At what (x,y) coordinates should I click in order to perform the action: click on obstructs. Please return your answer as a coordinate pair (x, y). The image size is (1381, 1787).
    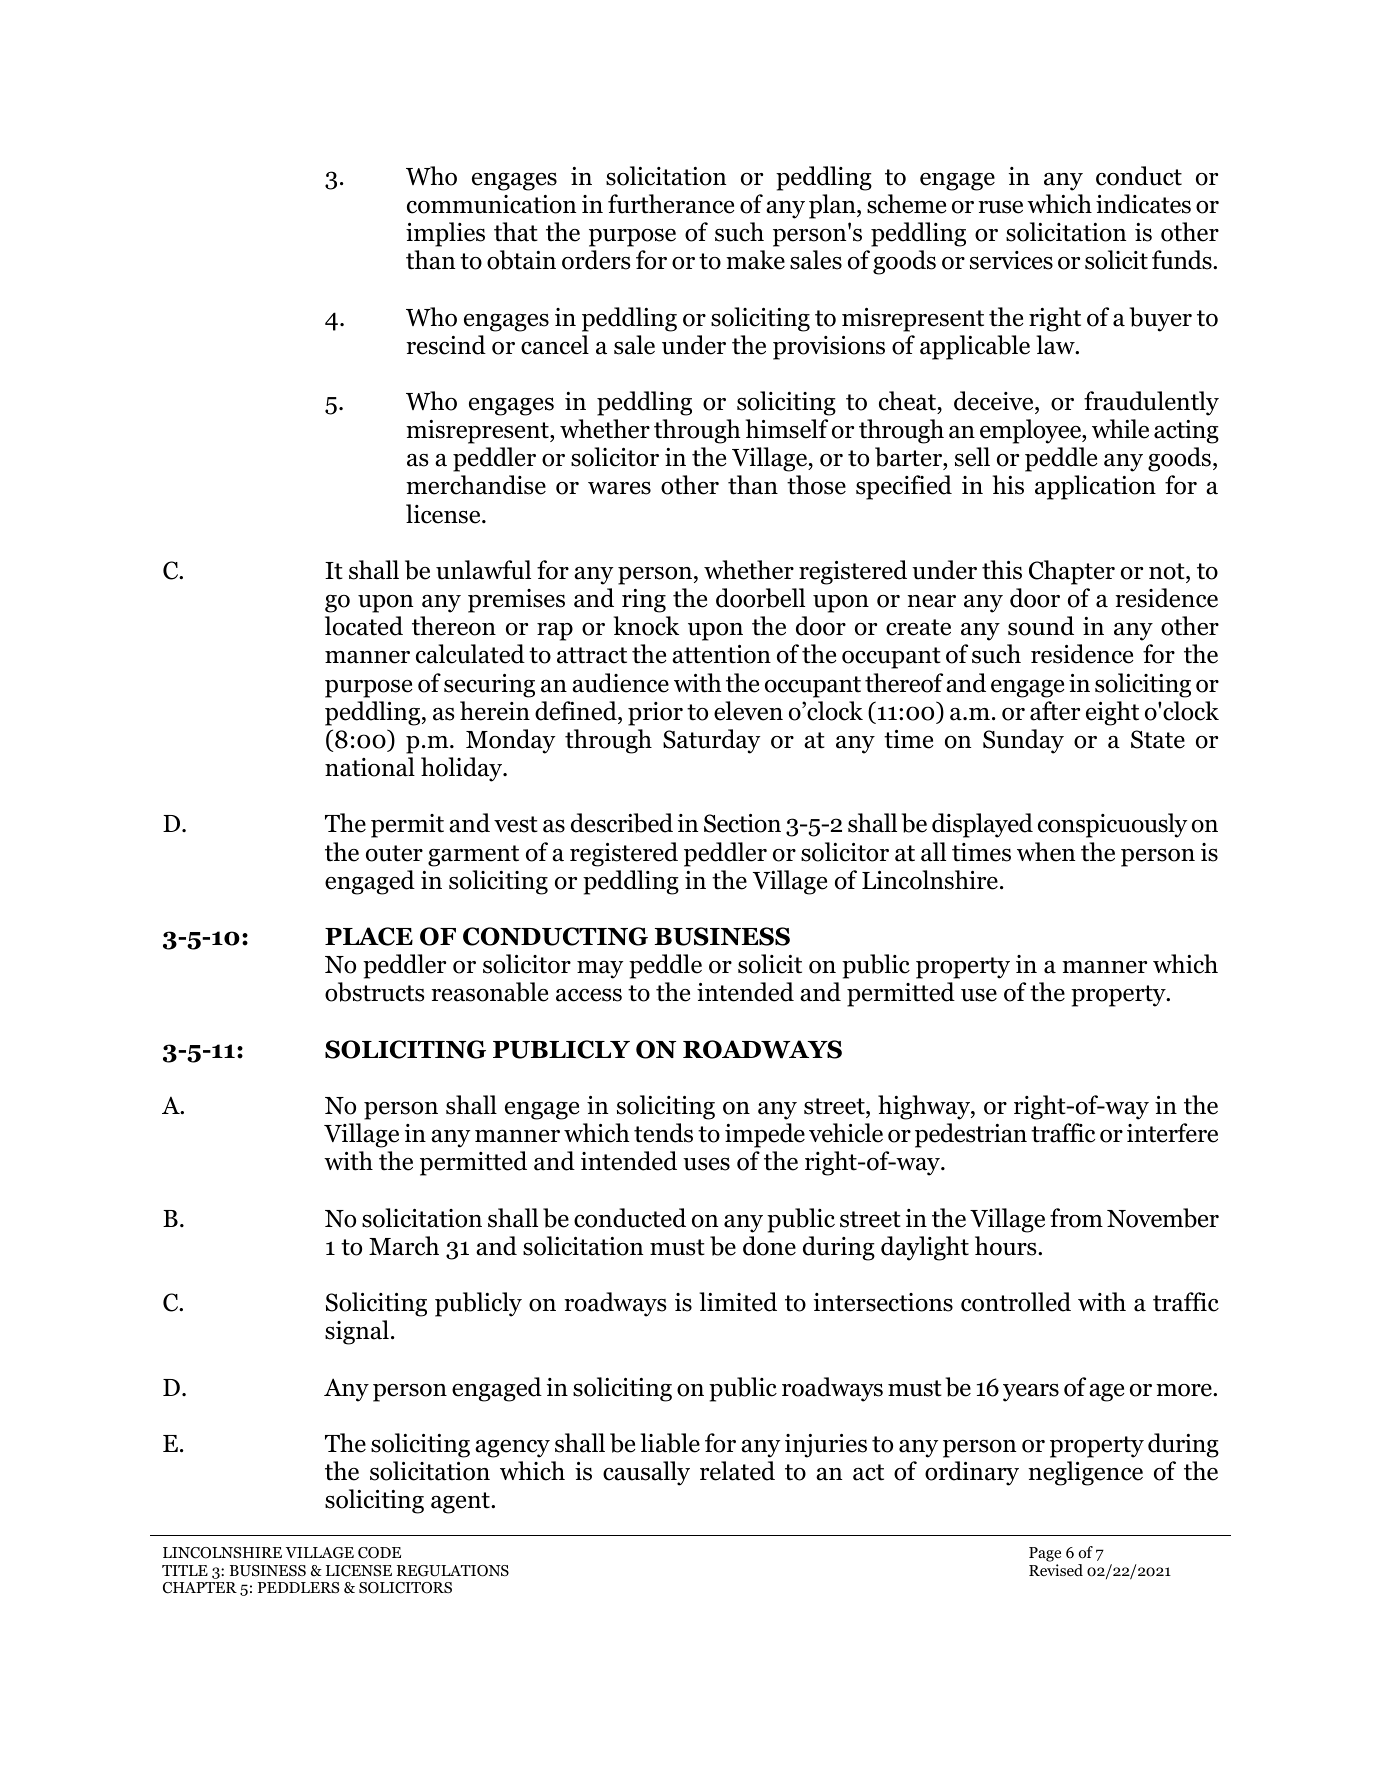
    Looking at the image, I should click on (375, 992).
